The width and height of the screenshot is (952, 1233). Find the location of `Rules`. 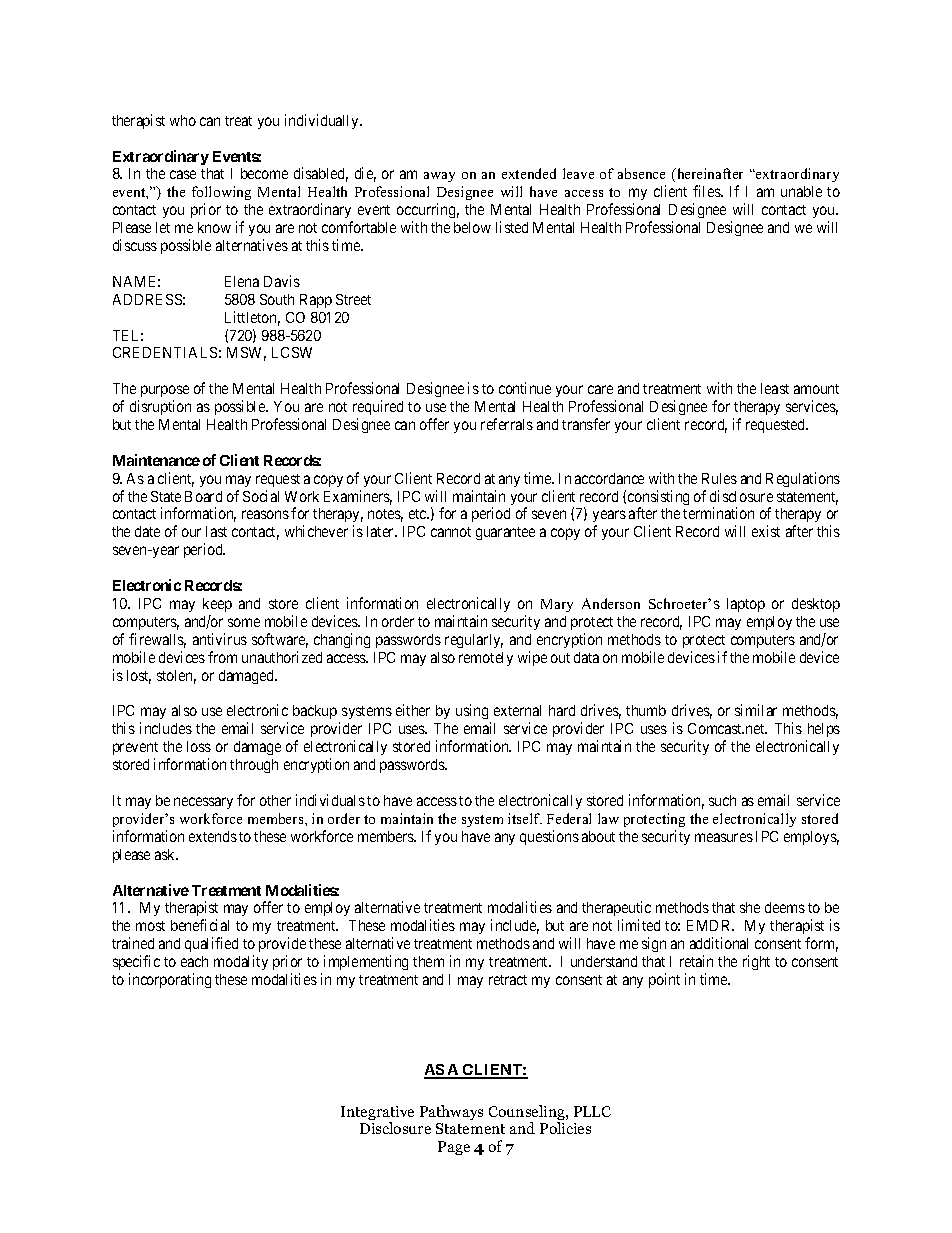

Rules is located at coordinates (719, 478).
